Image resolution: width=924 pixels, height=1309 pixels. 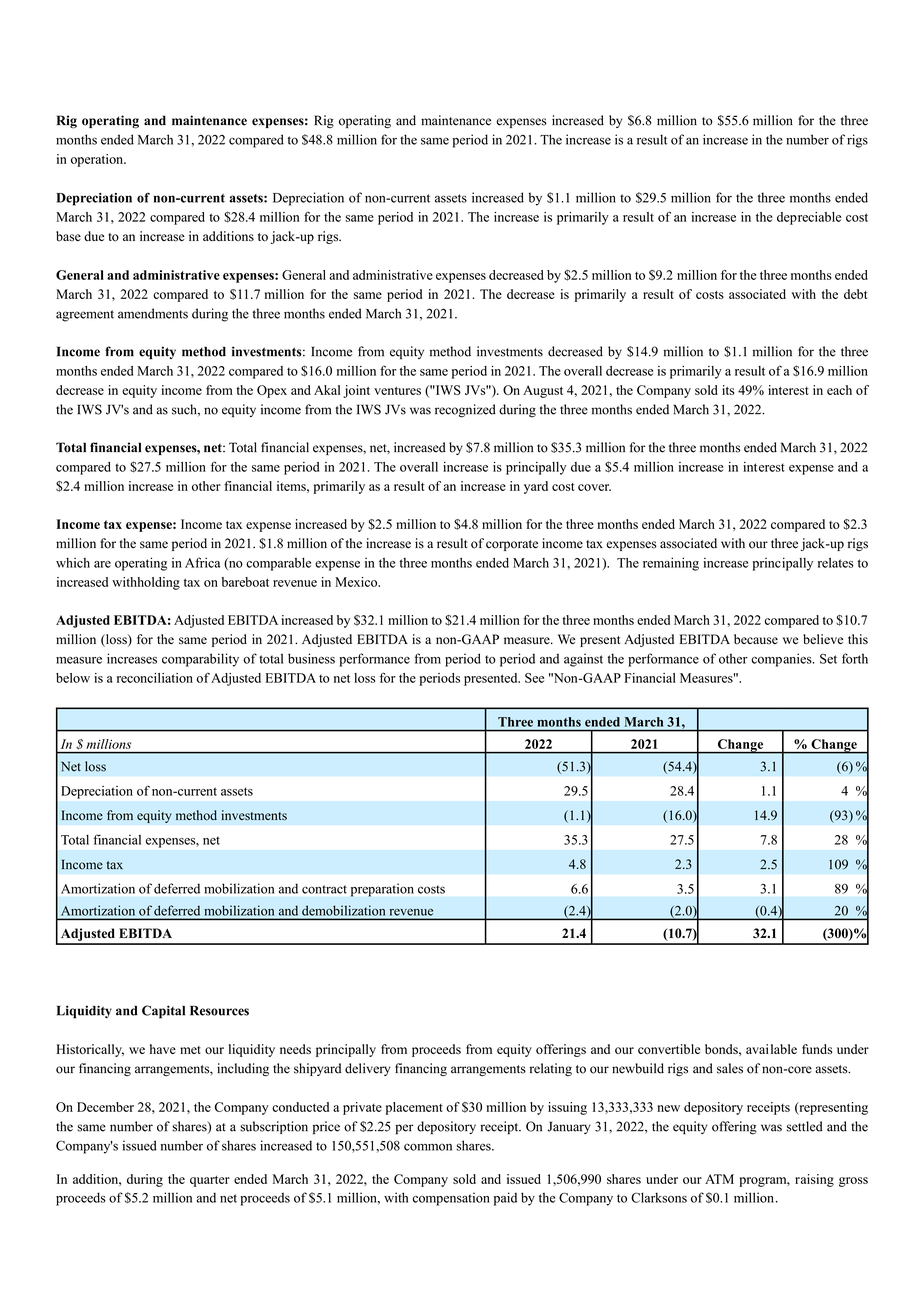 What do you see at coordinates (324, 889) in the document?
I see `contract` at bounding box center [324, 889].
